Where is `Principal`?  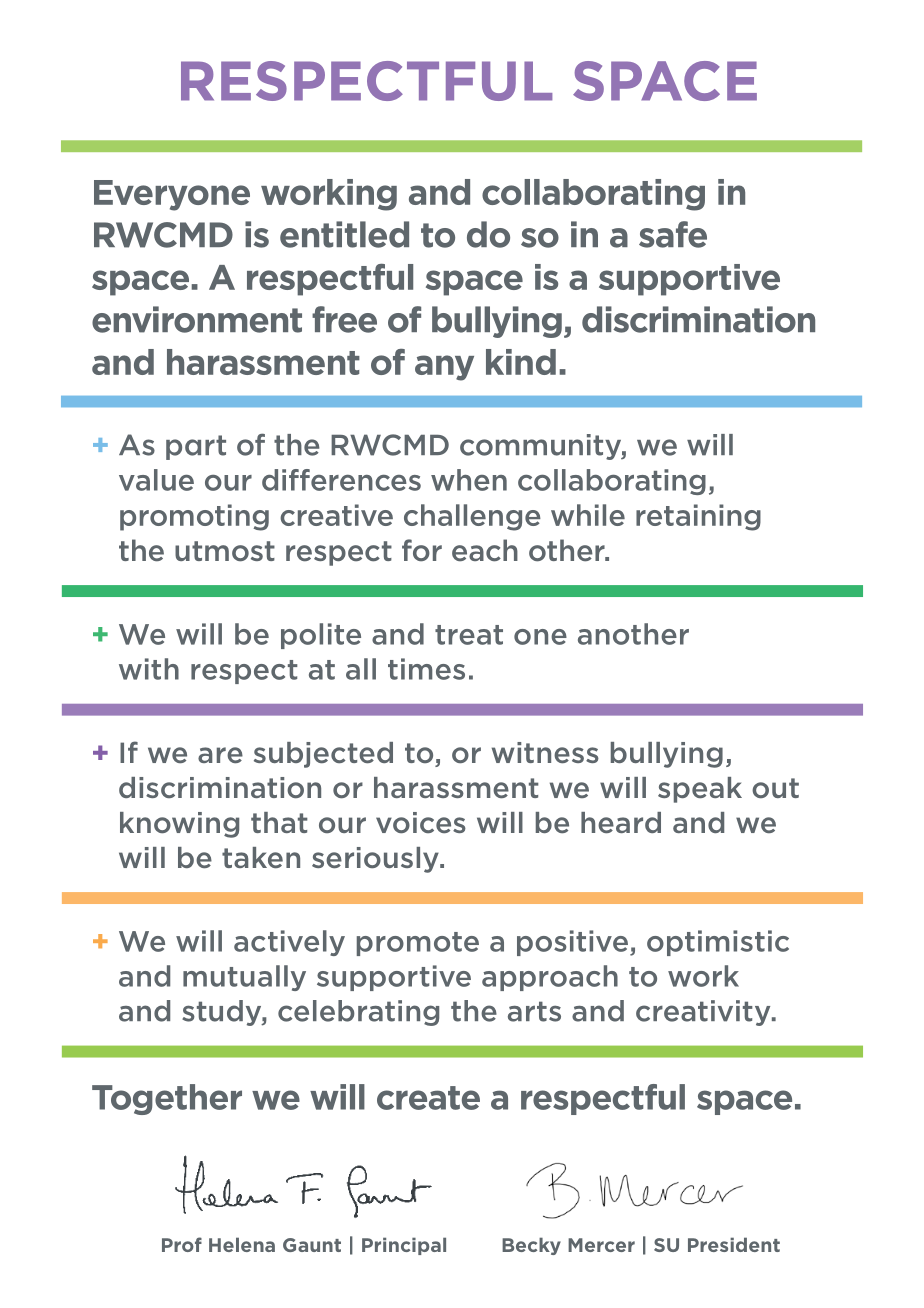 Principal is located at coordinates (404, 1246).
